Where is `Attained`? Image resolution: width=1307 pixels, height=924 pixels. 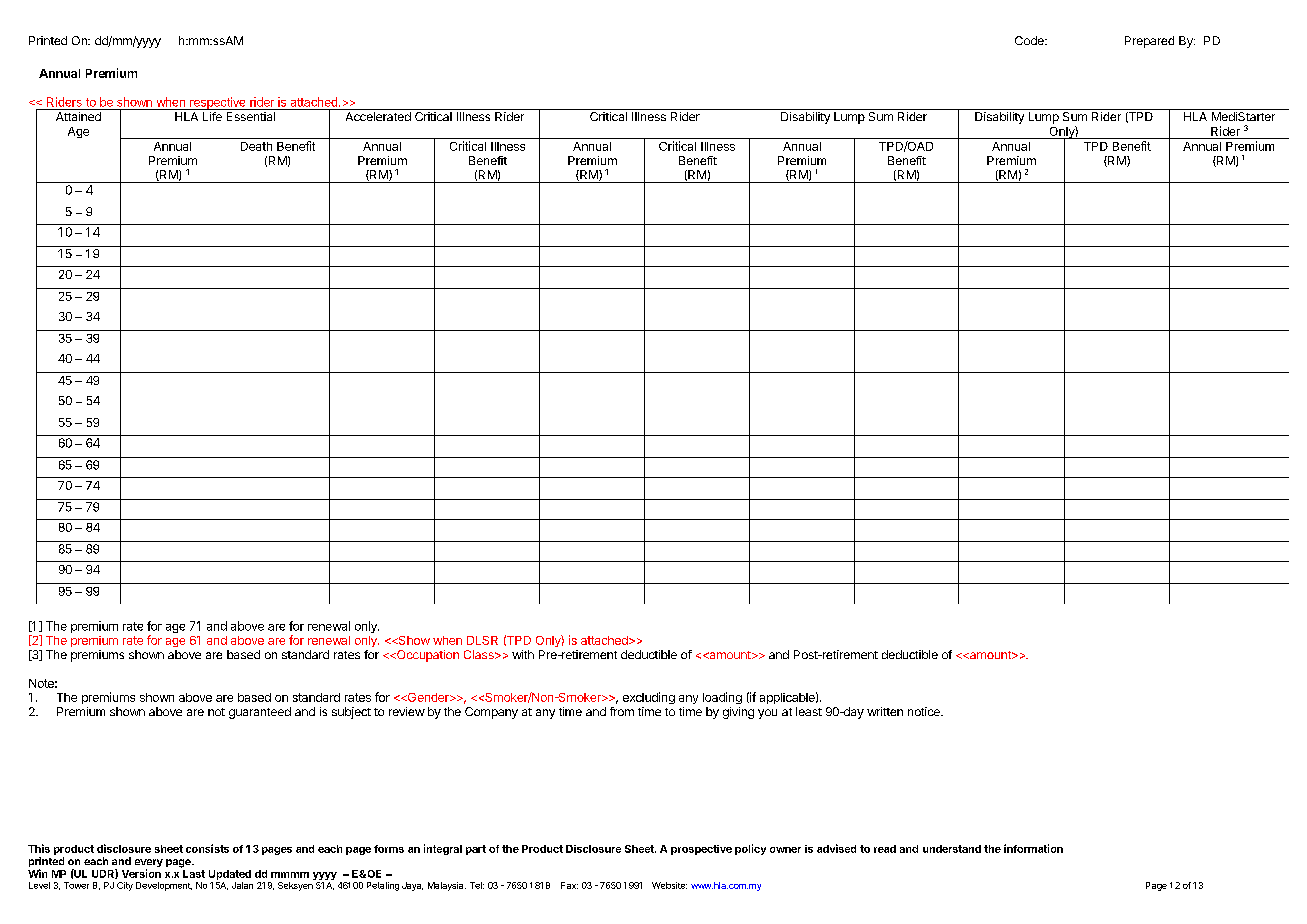
Attained is located at coordinates (78, 116).
